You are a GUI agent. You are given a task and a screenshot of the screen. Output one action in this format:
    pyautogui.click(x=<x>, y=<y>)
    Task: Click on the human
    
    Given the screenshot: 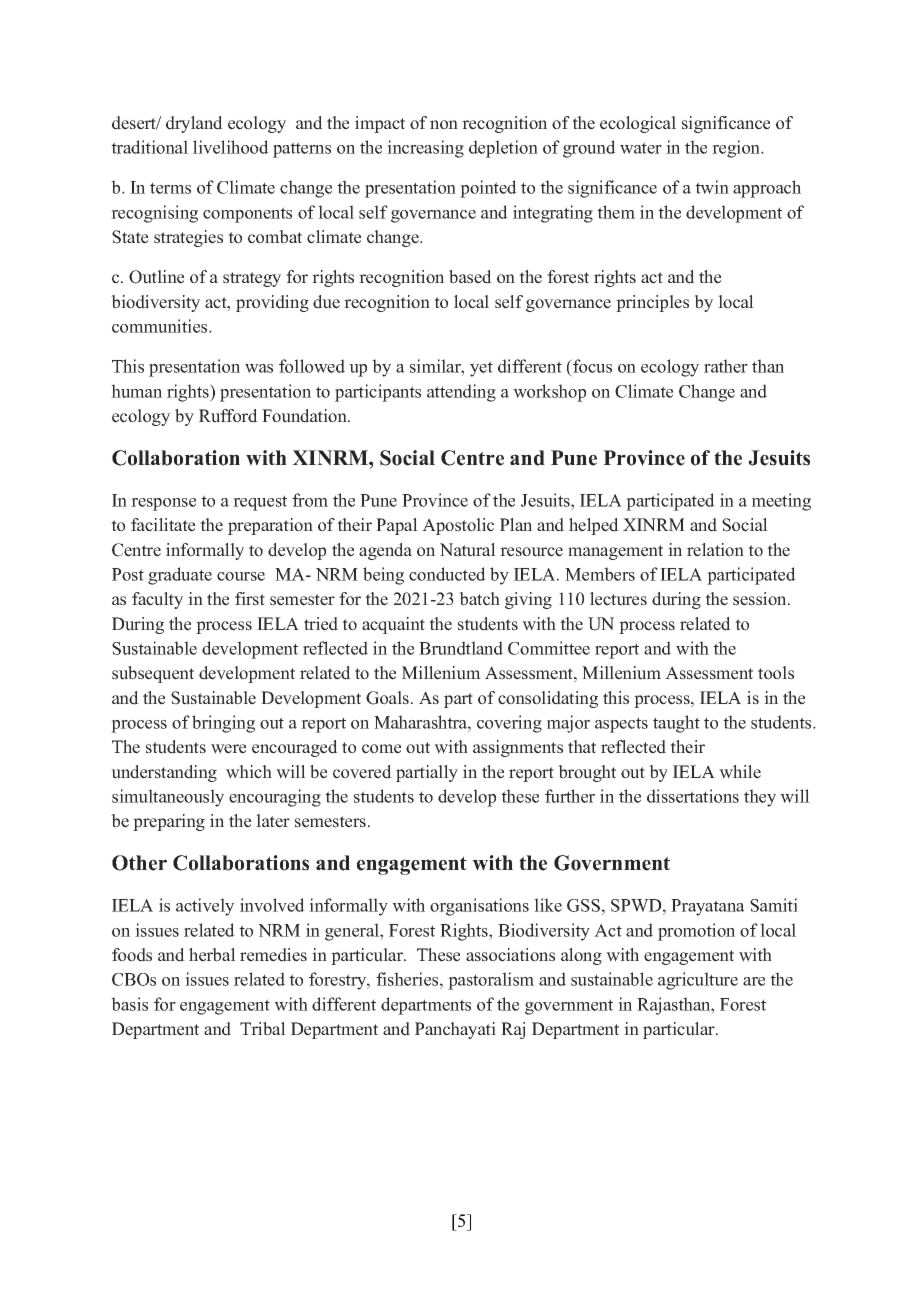 What is the action you would take?
    pyautogui.click(x=136, y=391)
